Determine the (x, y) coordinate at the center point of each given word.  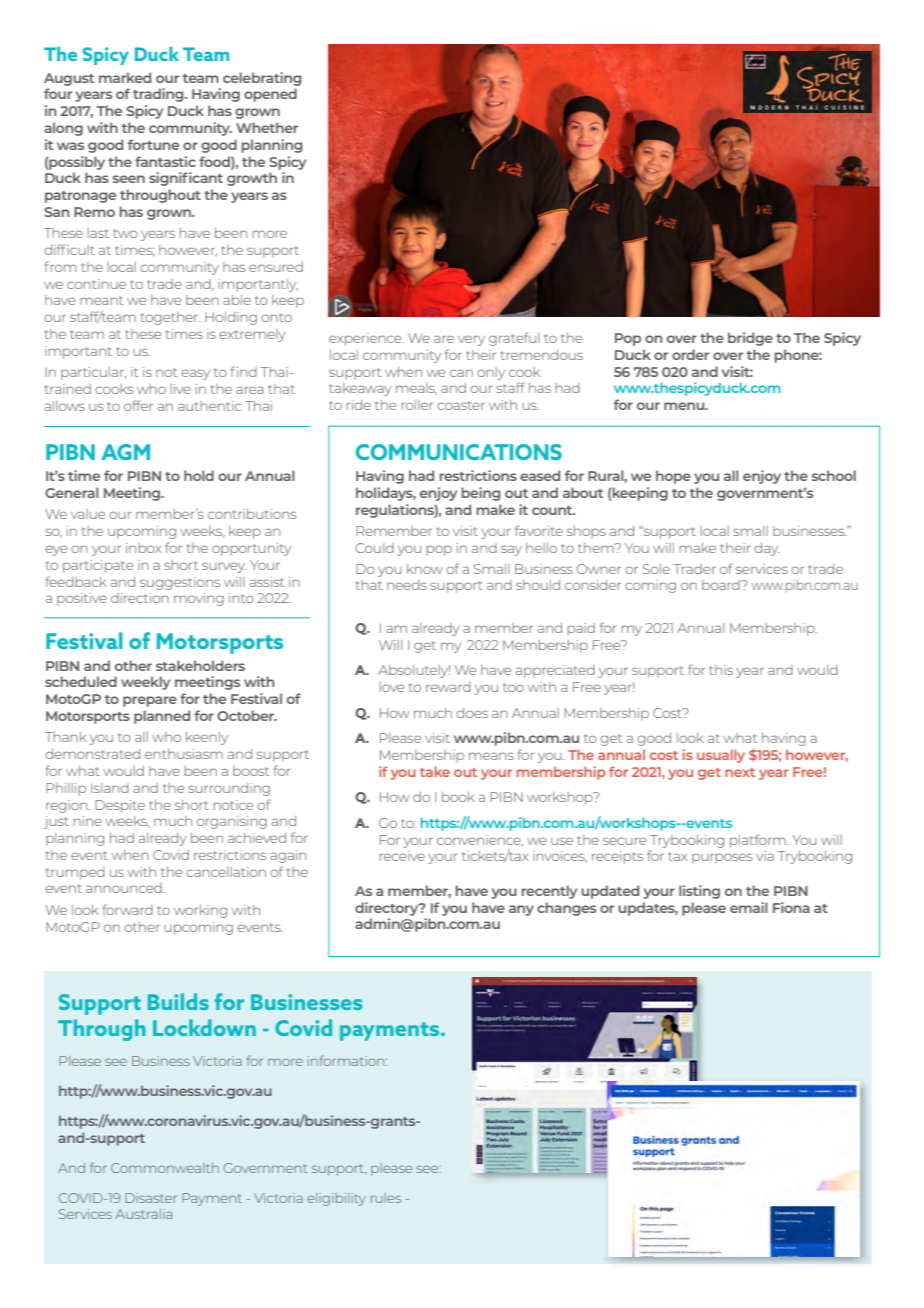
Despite (120, 806)
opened (270, 95)
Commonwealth (165, 1168)
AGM (125, 452)
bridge (750, 339)
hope (673, 477)
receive (402, 856)
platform (759, 841)
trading (159, 95)
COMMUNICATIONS (459, 452)
